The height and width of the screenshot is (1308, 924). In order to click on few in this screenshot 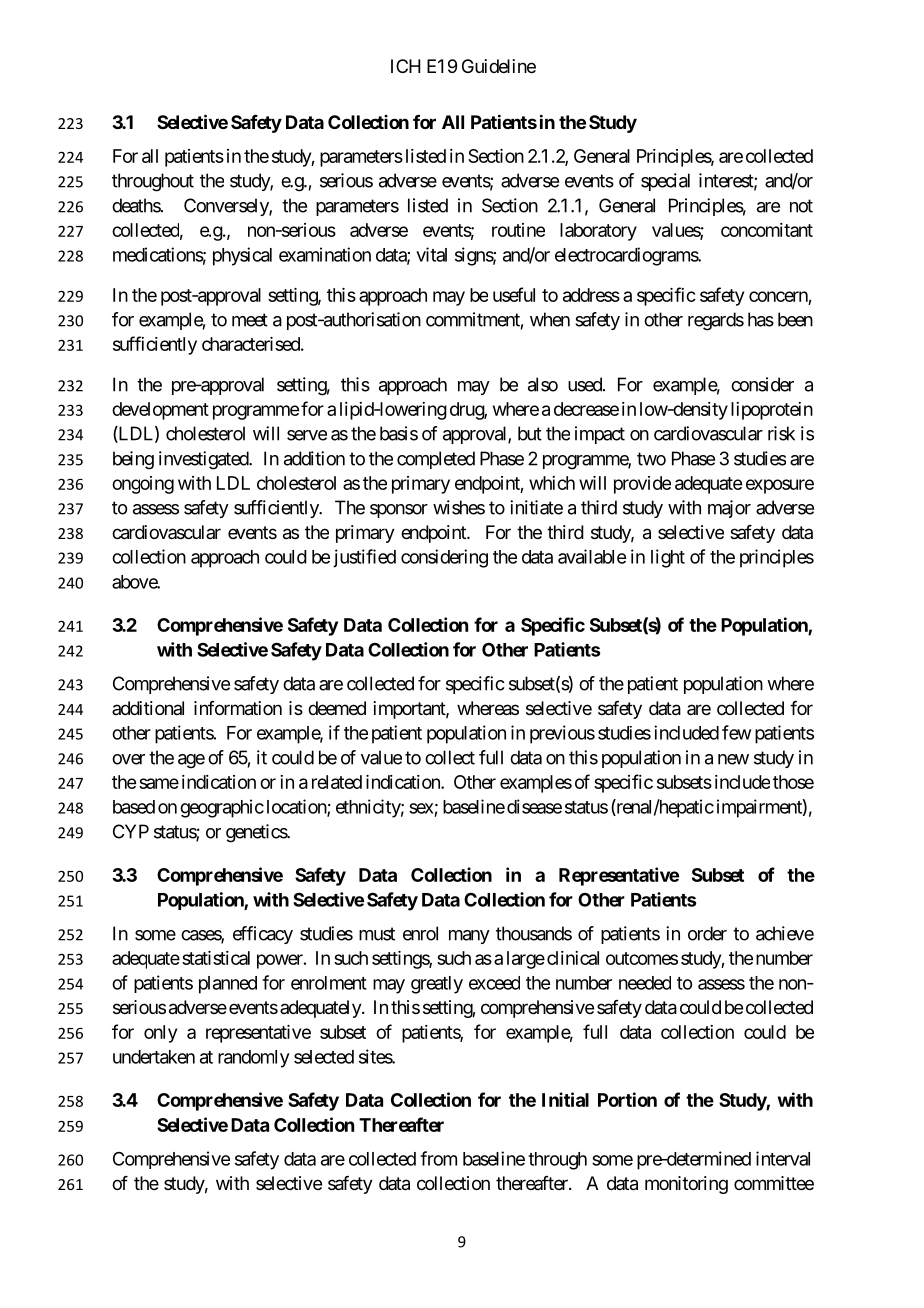, I will do `click(736, 732)`.
